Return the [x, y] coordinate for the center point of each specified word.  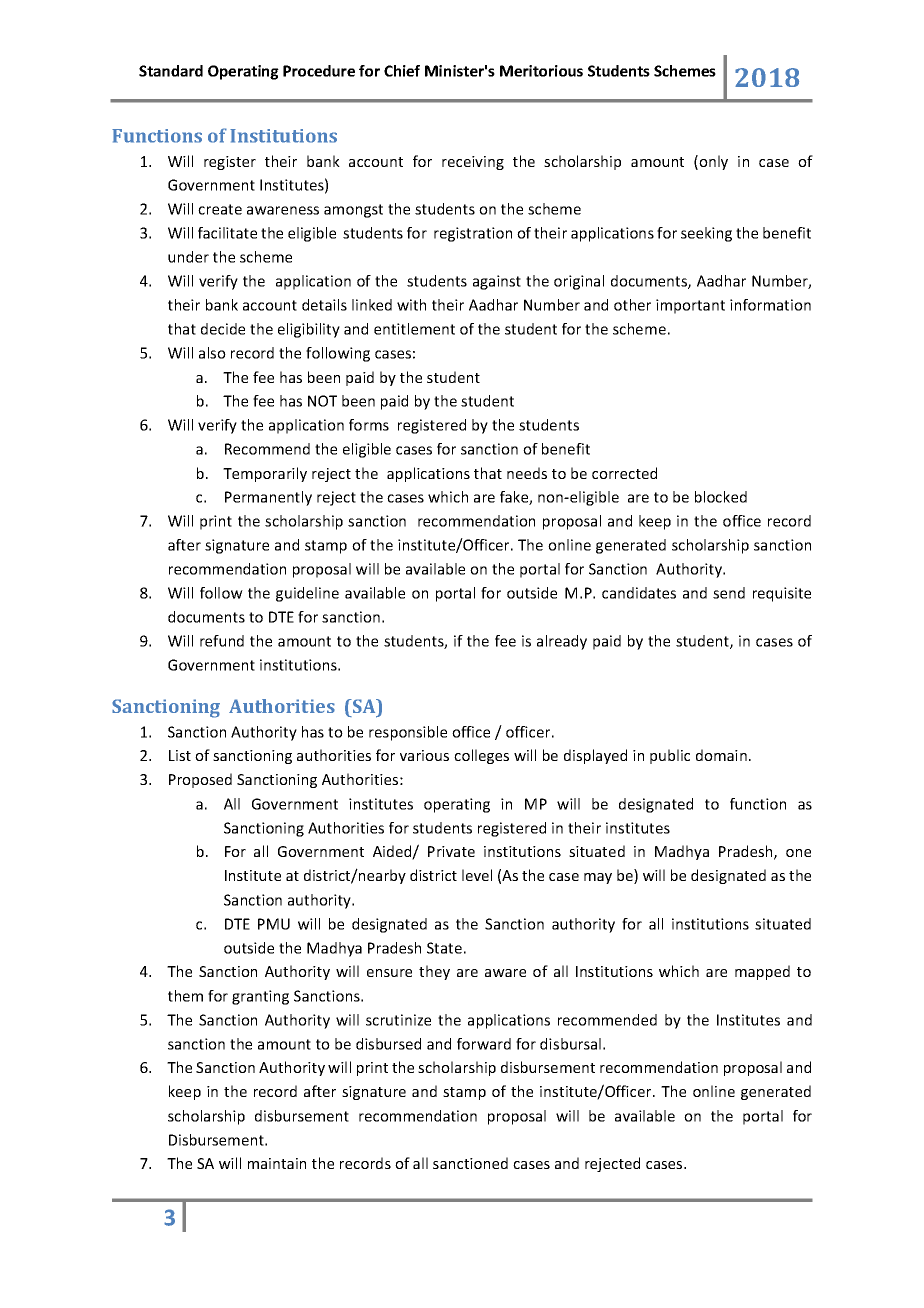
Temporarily [265, 474]
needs [527, 473]
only [713, 162]
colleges [481, 756]
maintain [277, 1163]
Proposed [200, 780]
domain [721, 755]
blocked [721, 497]
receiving [473, 163]
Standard [171, 71]
